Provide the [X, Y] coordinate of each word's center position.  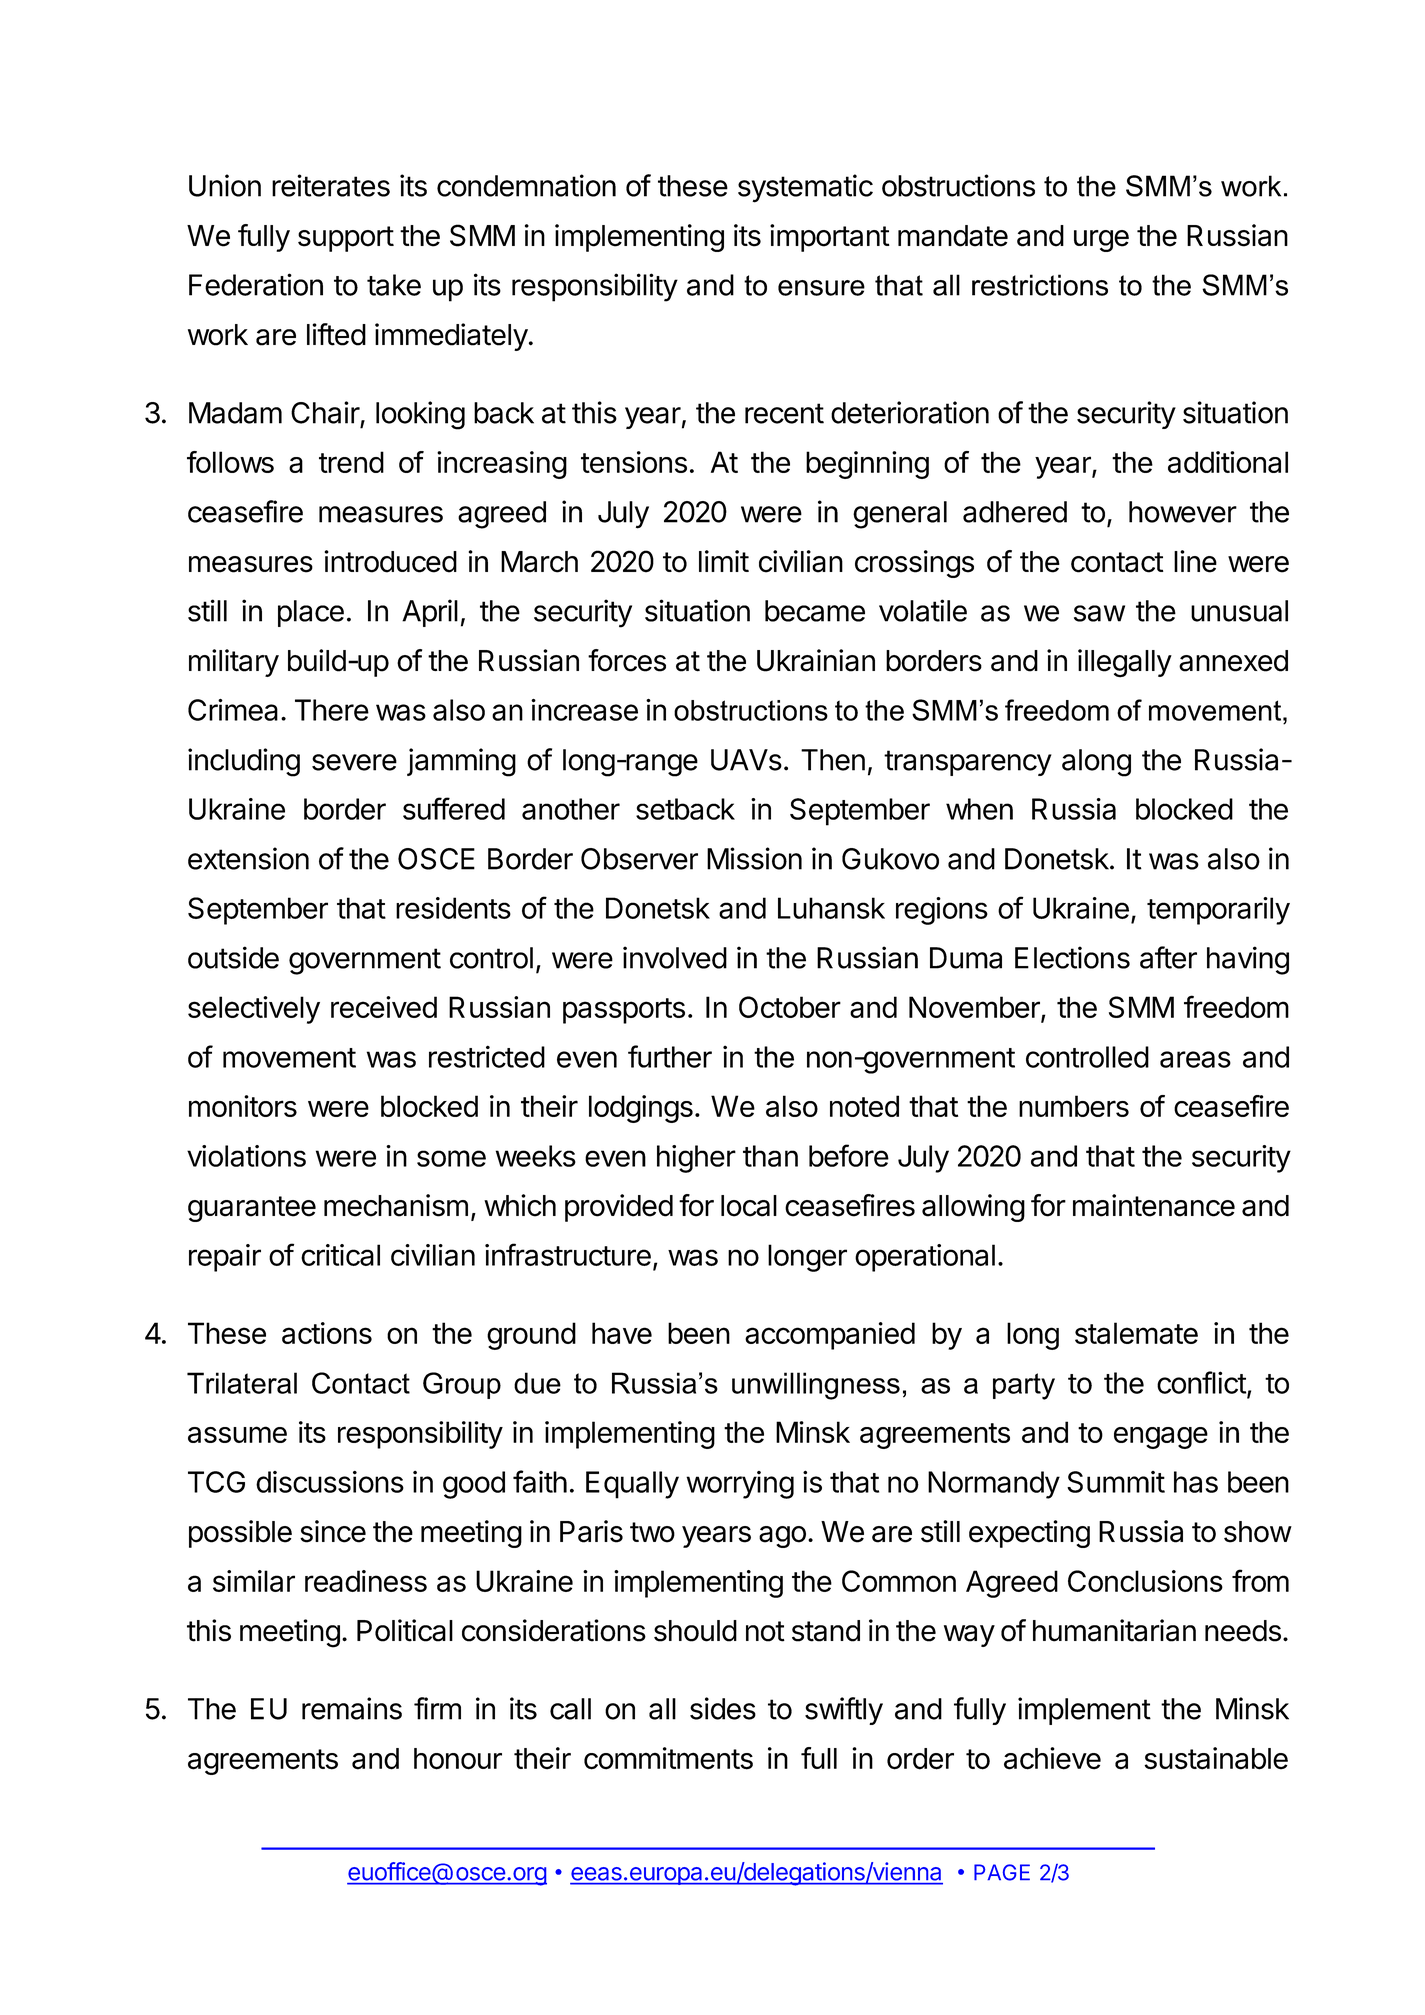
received [384, 1007]
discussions [330, 1482]
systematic [805, 188]
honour [458, 1759]
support [346, 239]
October [790, 1007]
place [311, 613]
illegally [1125, 663]
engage [1161, 1438]
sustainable [1216, 1758]
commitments [668, 1758]
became [815, 611]
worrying [740, 1485]
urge [1101, 241]
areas [1195, 1059]
